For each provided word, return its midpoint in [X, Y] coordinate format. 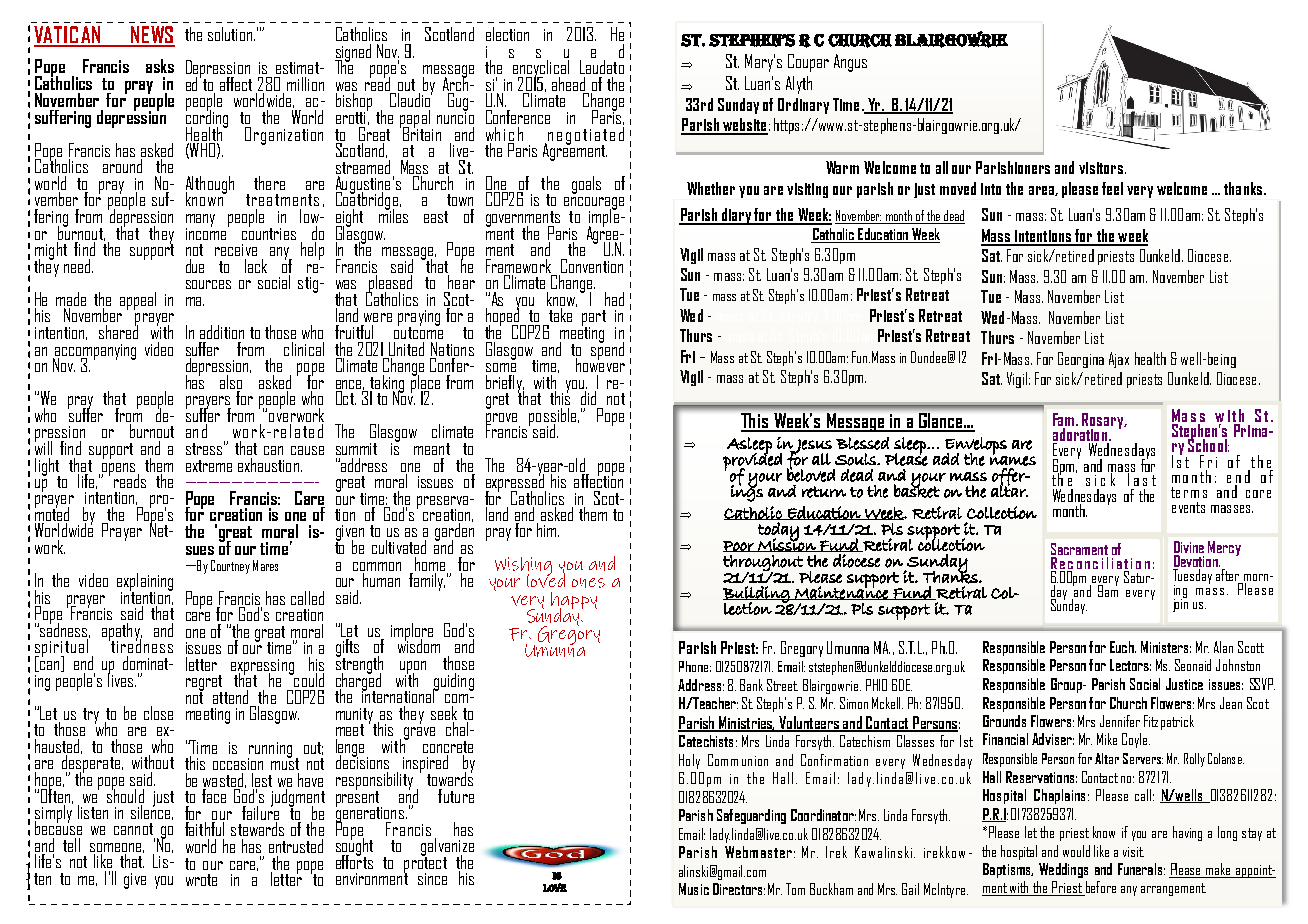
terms [1189, 492]
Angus [850, 63]
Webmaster [758, 852]
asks [160, 66]
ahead [568, 84]
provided [752, 462]
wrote [201, 880]
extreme [209, 466]
